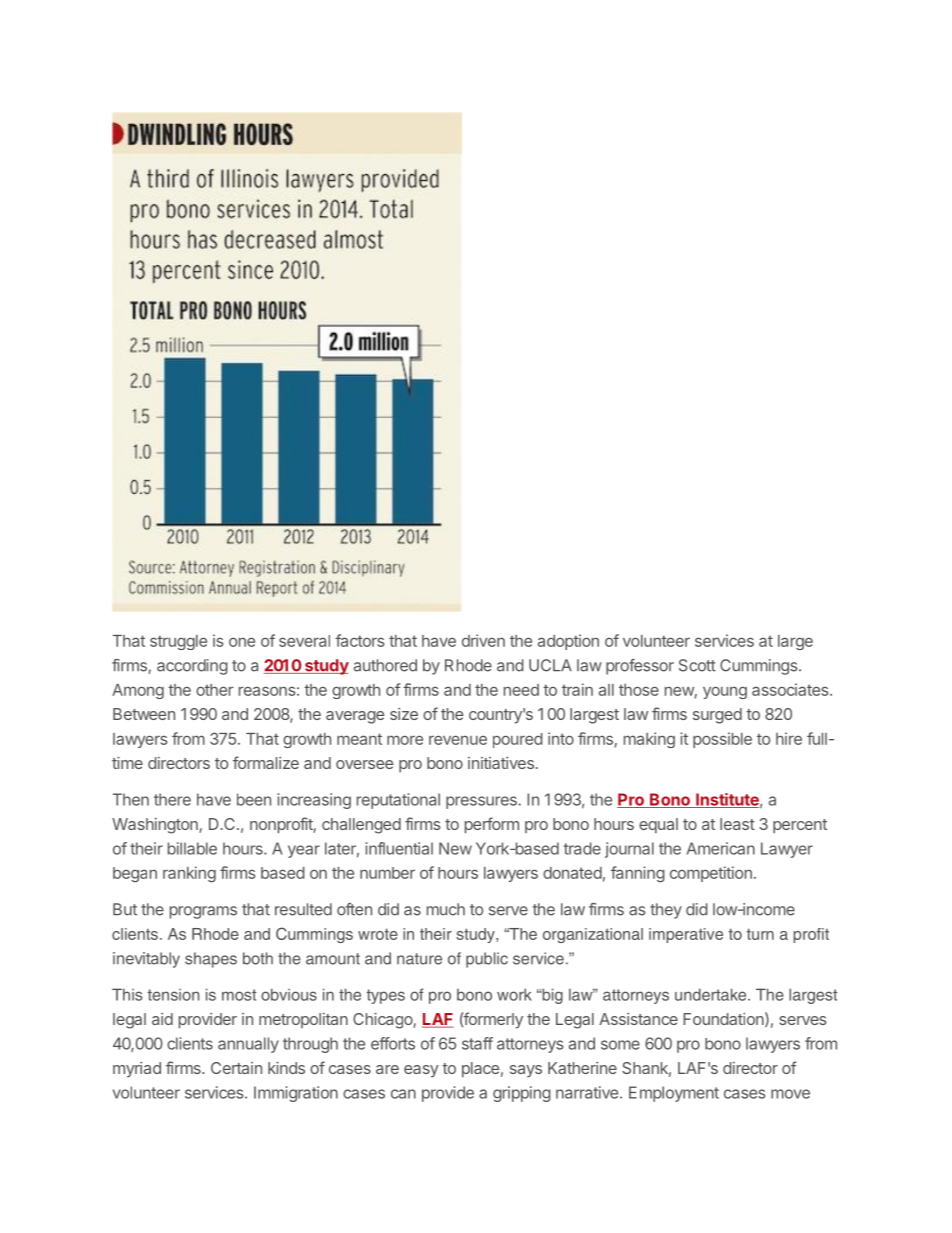 This image has height=1233, width=952. I want to click on driven, so click(483, 640).
